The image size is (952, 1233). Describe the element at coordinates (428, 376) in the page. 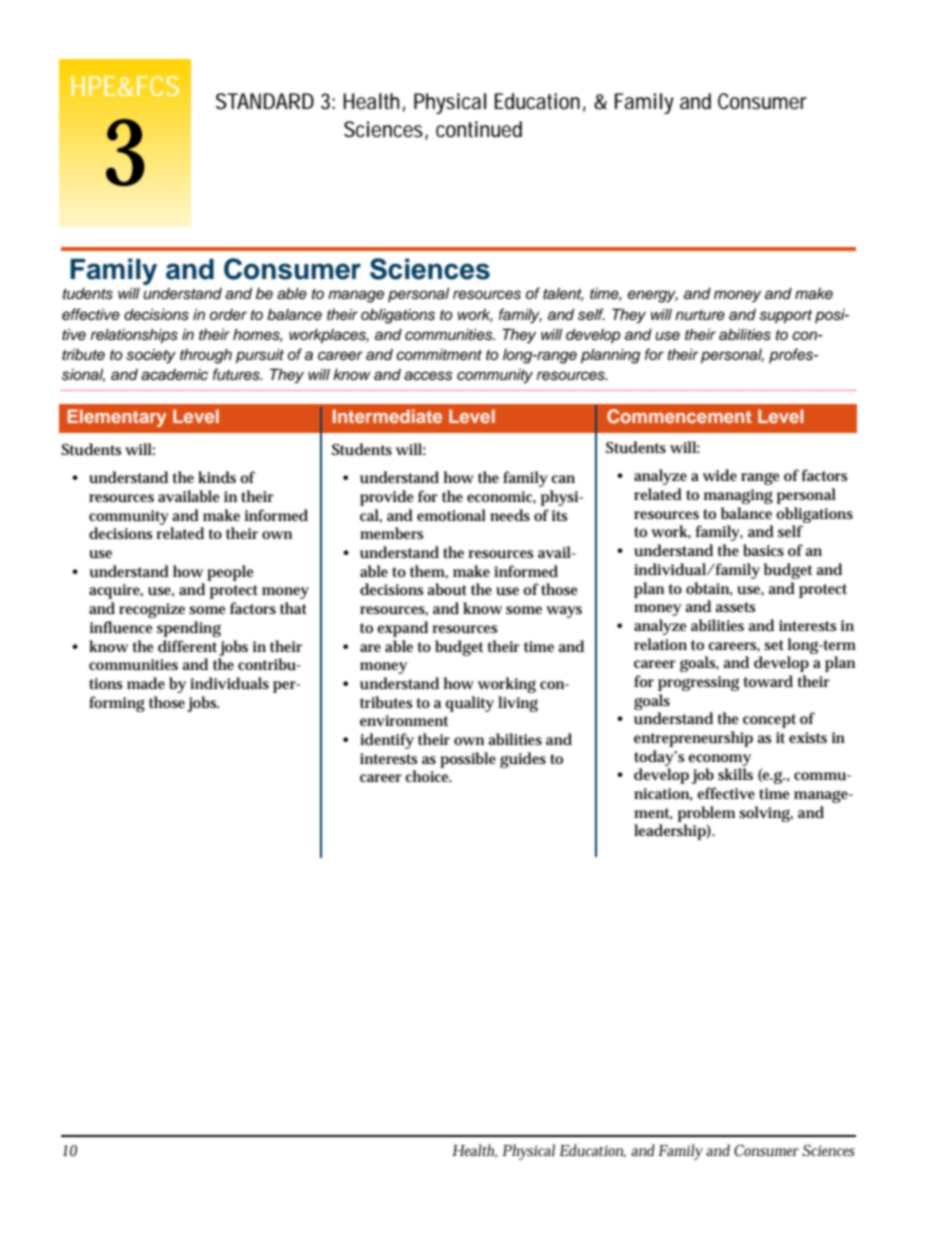

I see `access` at that location.
